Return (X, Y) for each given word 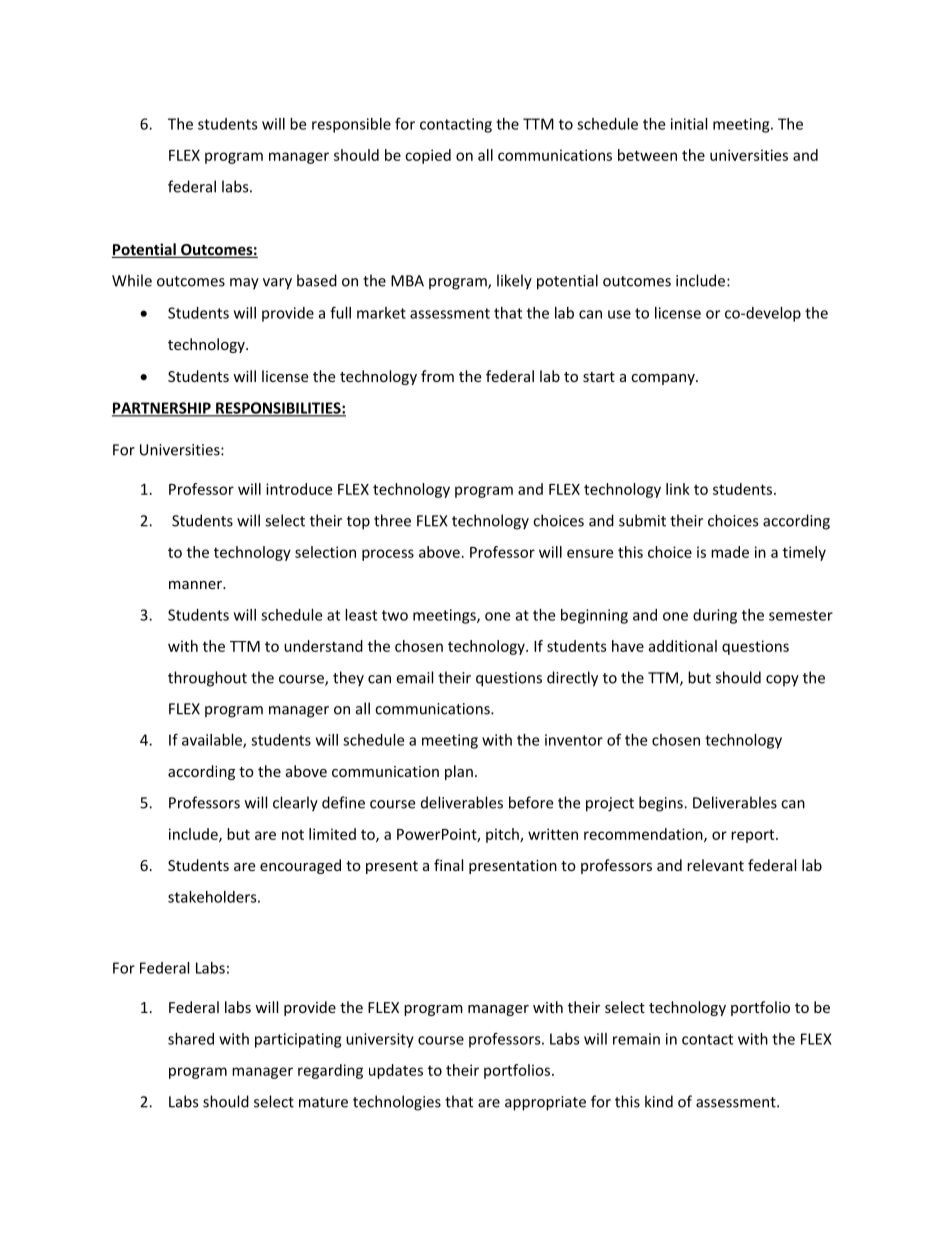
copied (428, 156)
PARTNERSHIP (162, 409)
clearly (295, 804)
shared (191, 1039)
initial (689, 124)
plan (459, 772)
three (392, 520)
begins (662, 804)
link (678, 489)
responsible (351, 125)
